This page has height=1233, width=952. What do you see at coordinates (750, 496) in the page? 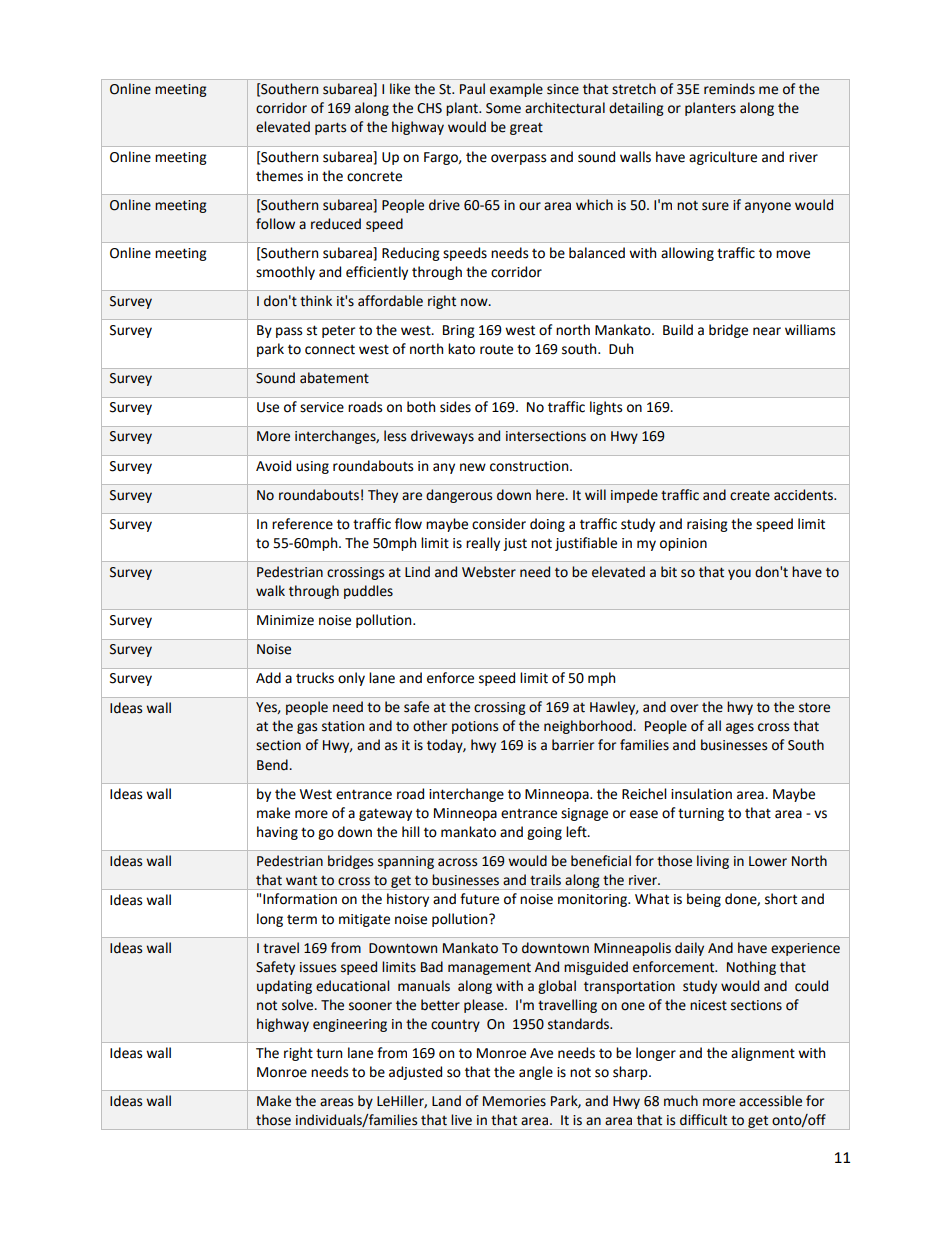
I see `create` at bounding box center [750, 496].
